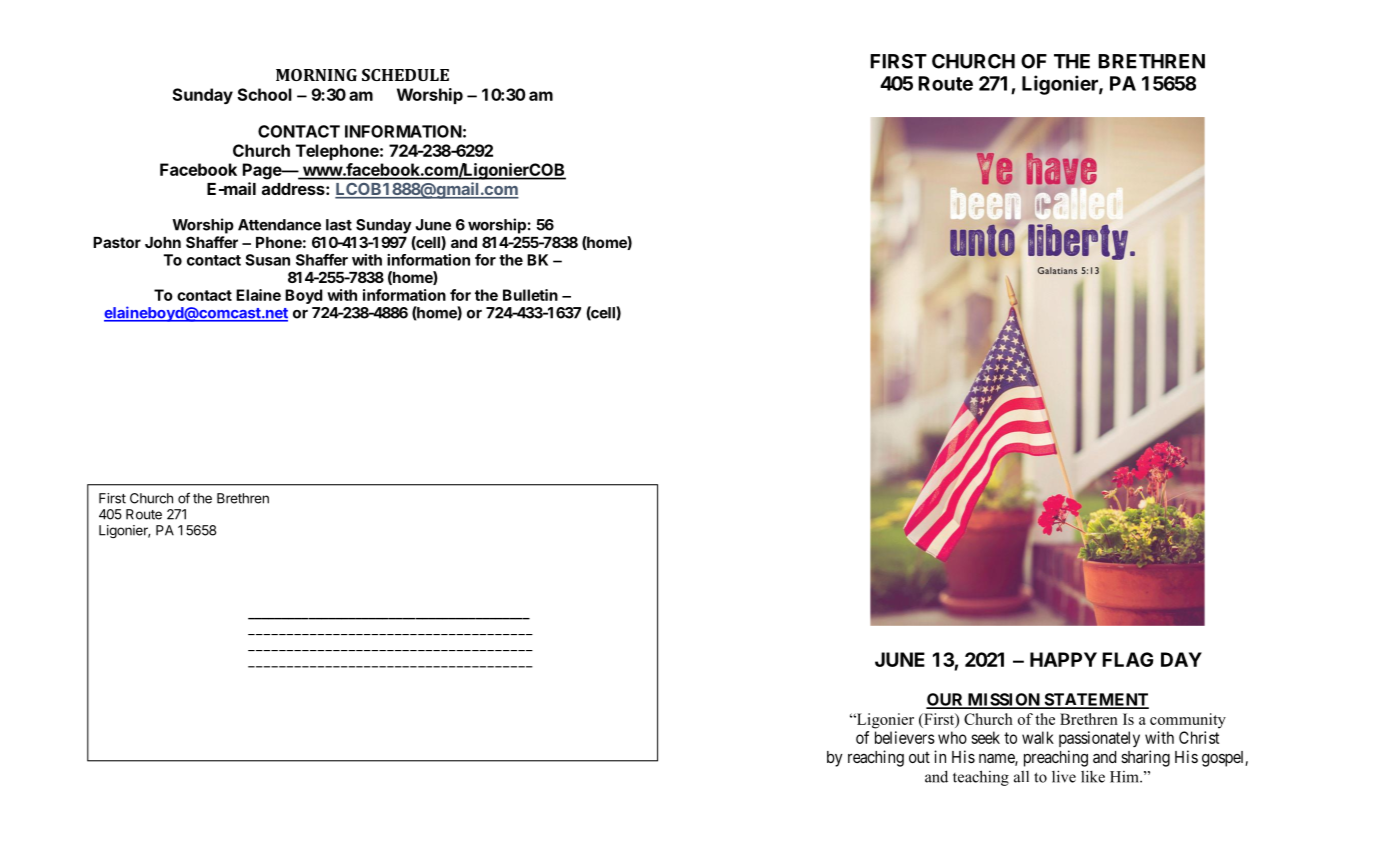 The height and width of the screenshot is (850, 1400). What do you see at coordinates (267, 260) in the screenshot?
I see `Susan` at bounding box center [267, 260].
